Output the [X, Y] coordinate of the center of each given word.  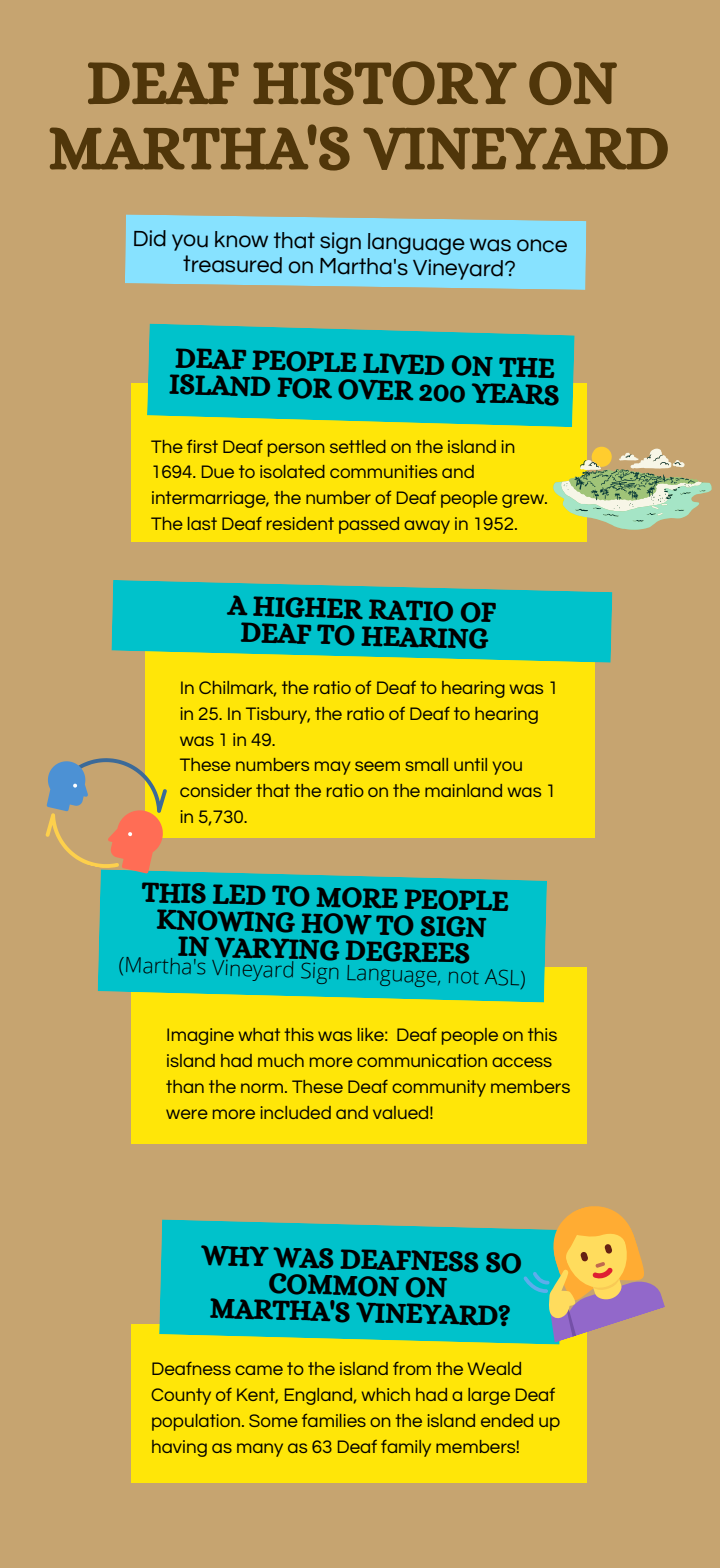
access [522, 1062]
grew [524, 501]
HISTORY [385, 83]
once [542, 246]
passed [369, 525]
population [196, 1422]
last [202, 523]
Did [150, 238]
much [281, 1060]
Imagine [200, 1036]
